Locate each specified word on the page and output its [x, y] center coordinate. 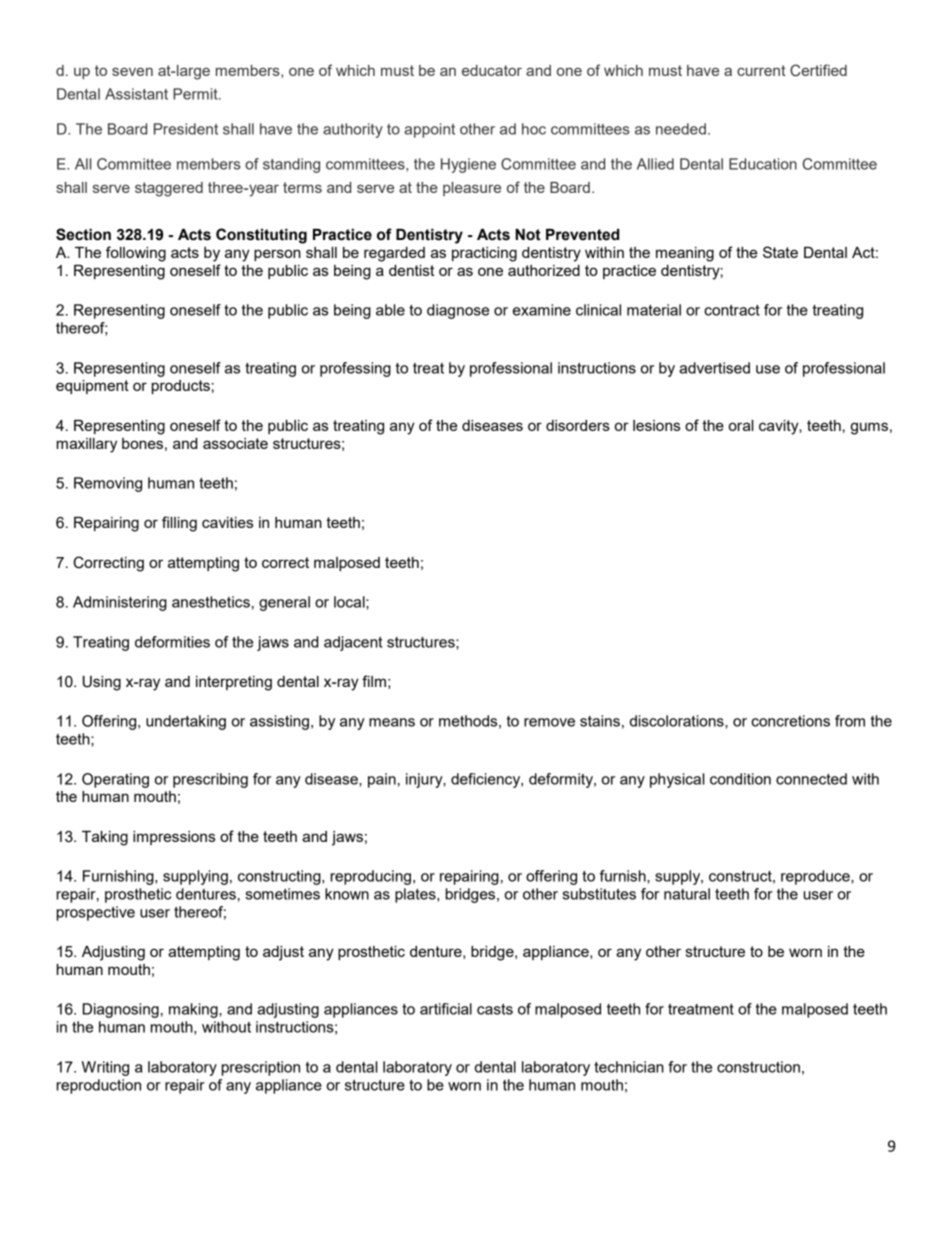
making [194, 1010]
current [761, 70]
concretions [790, 721]
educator [492, 70]
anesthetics [211, 602]
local [350, 602]
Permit [196, 94]
